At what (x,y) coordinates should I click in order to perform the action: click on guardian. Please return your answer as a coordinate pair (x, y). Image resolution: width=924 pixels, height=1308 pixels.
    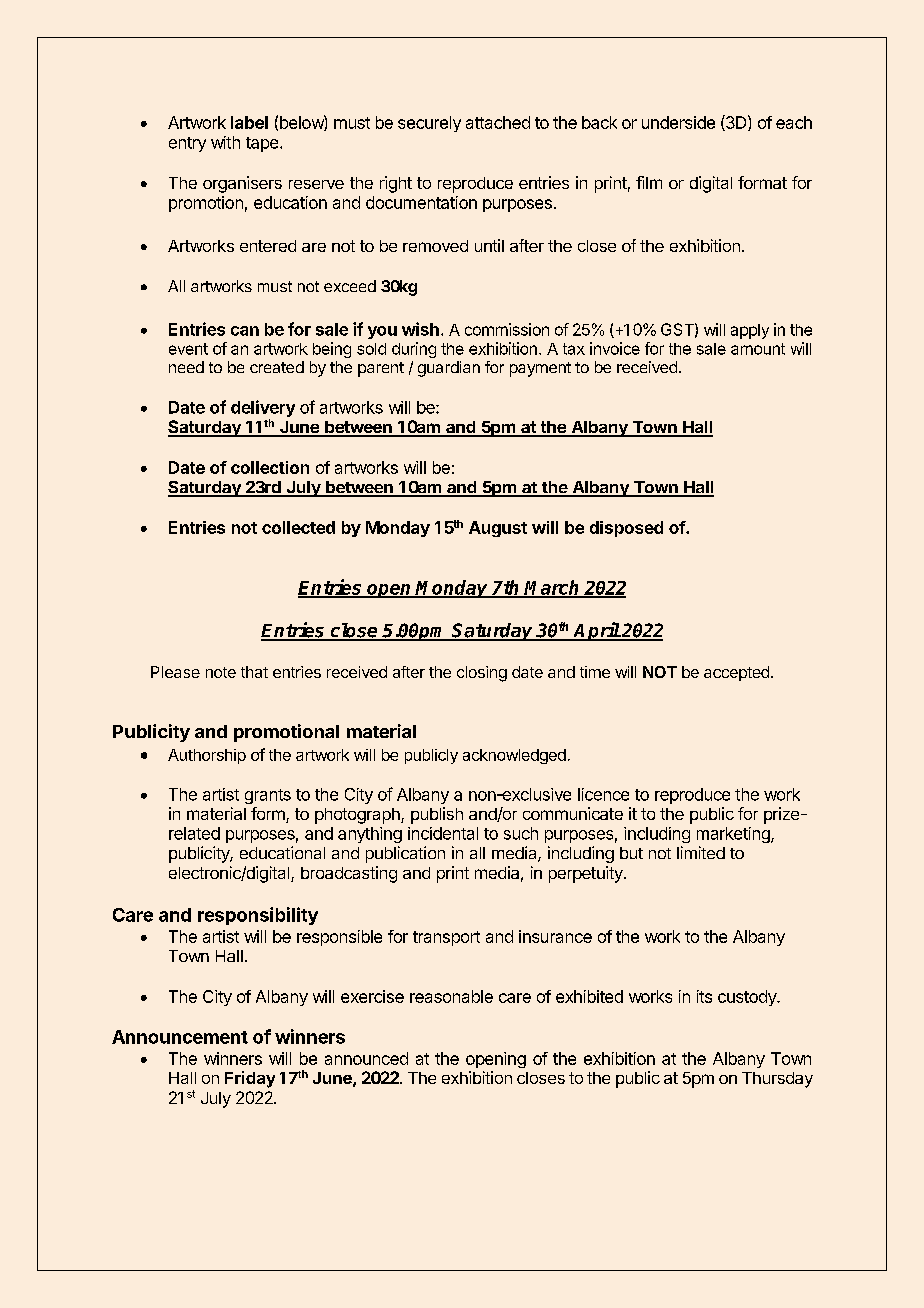
    Looking at the image, I should click on (449, 369).
